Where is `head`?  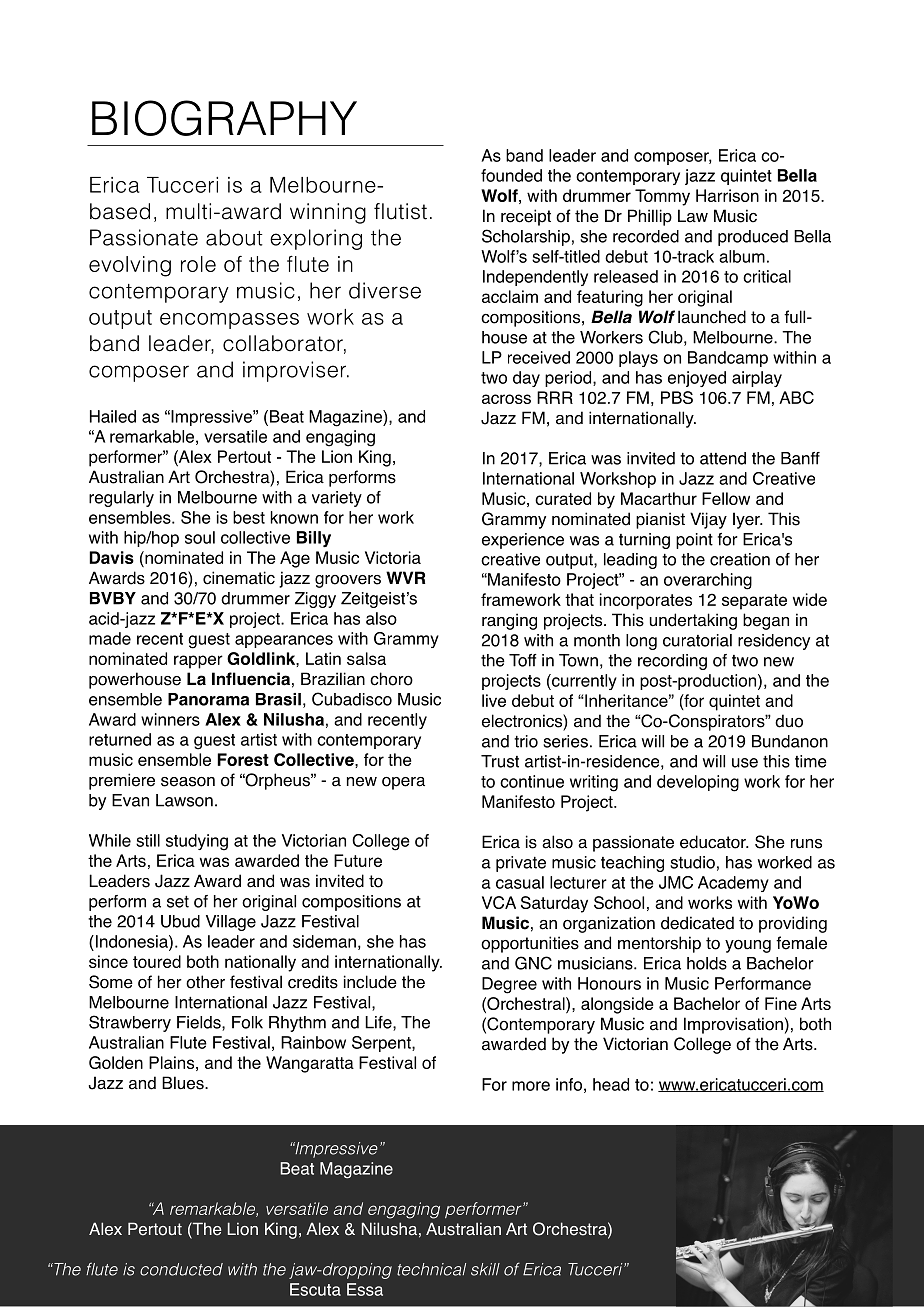 head is located at coordinates (611, 1084).
